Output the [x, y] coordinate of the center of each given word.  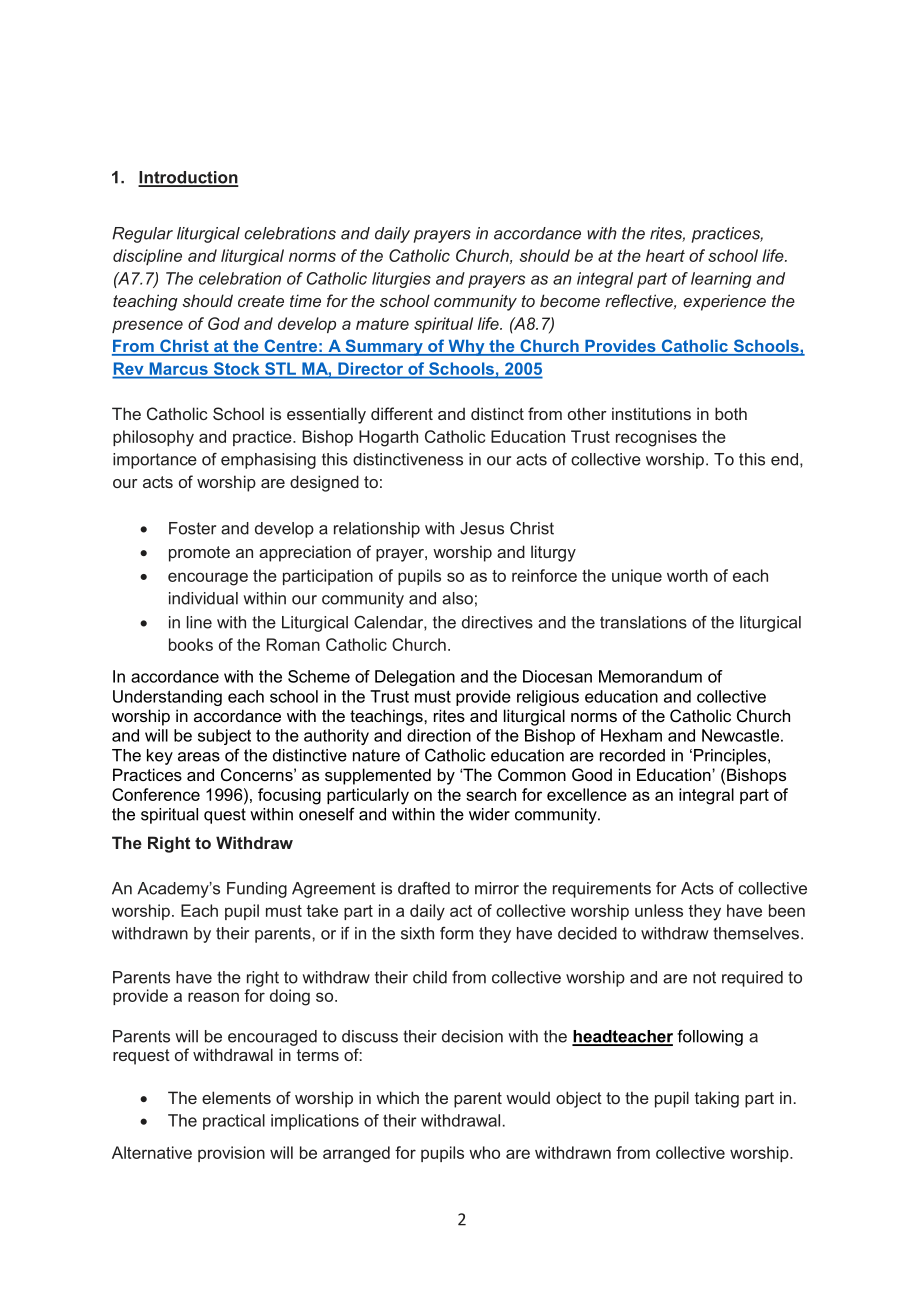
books [191, 644]
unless [659, 910]
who [484, 1152]
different [402, 413]
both [731, 413]
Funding [257, 890]
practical [234, 1122]
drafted [424, 888]
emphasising [268, 461]
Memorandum [650, 676]
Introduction [188, 178]
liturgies [401, 280]
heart [665, 255]
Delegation [415, 678]
